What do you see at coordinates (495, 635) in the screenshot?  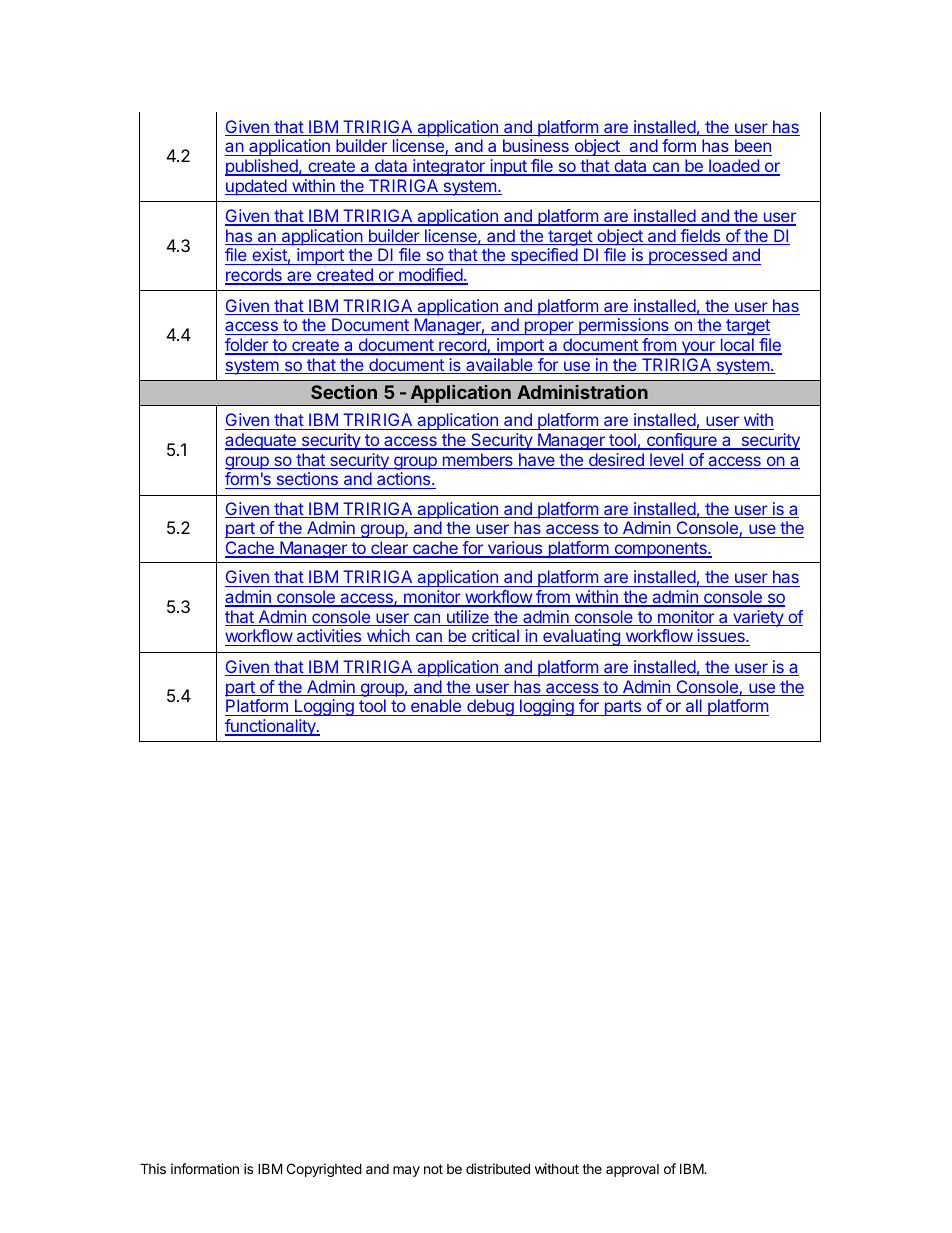 I see `critical` at bounding box center [495, 635].
